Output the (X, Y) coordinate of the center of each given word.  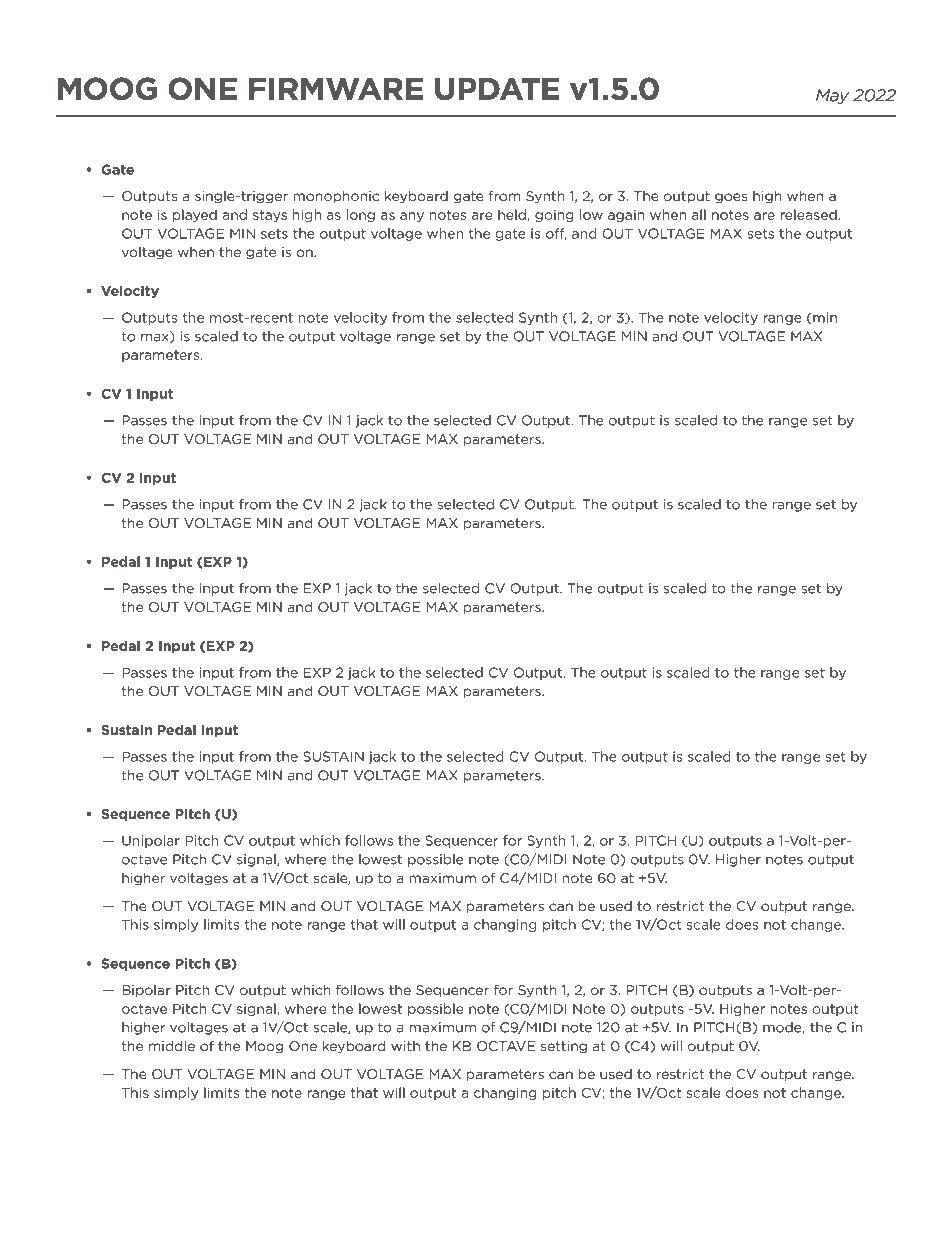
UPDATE (497, 88)
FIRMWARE (336, 88)
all (699, 214)
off (556, 234)
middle (172, 1046)
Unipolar (151, 841)
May (832, 96)
